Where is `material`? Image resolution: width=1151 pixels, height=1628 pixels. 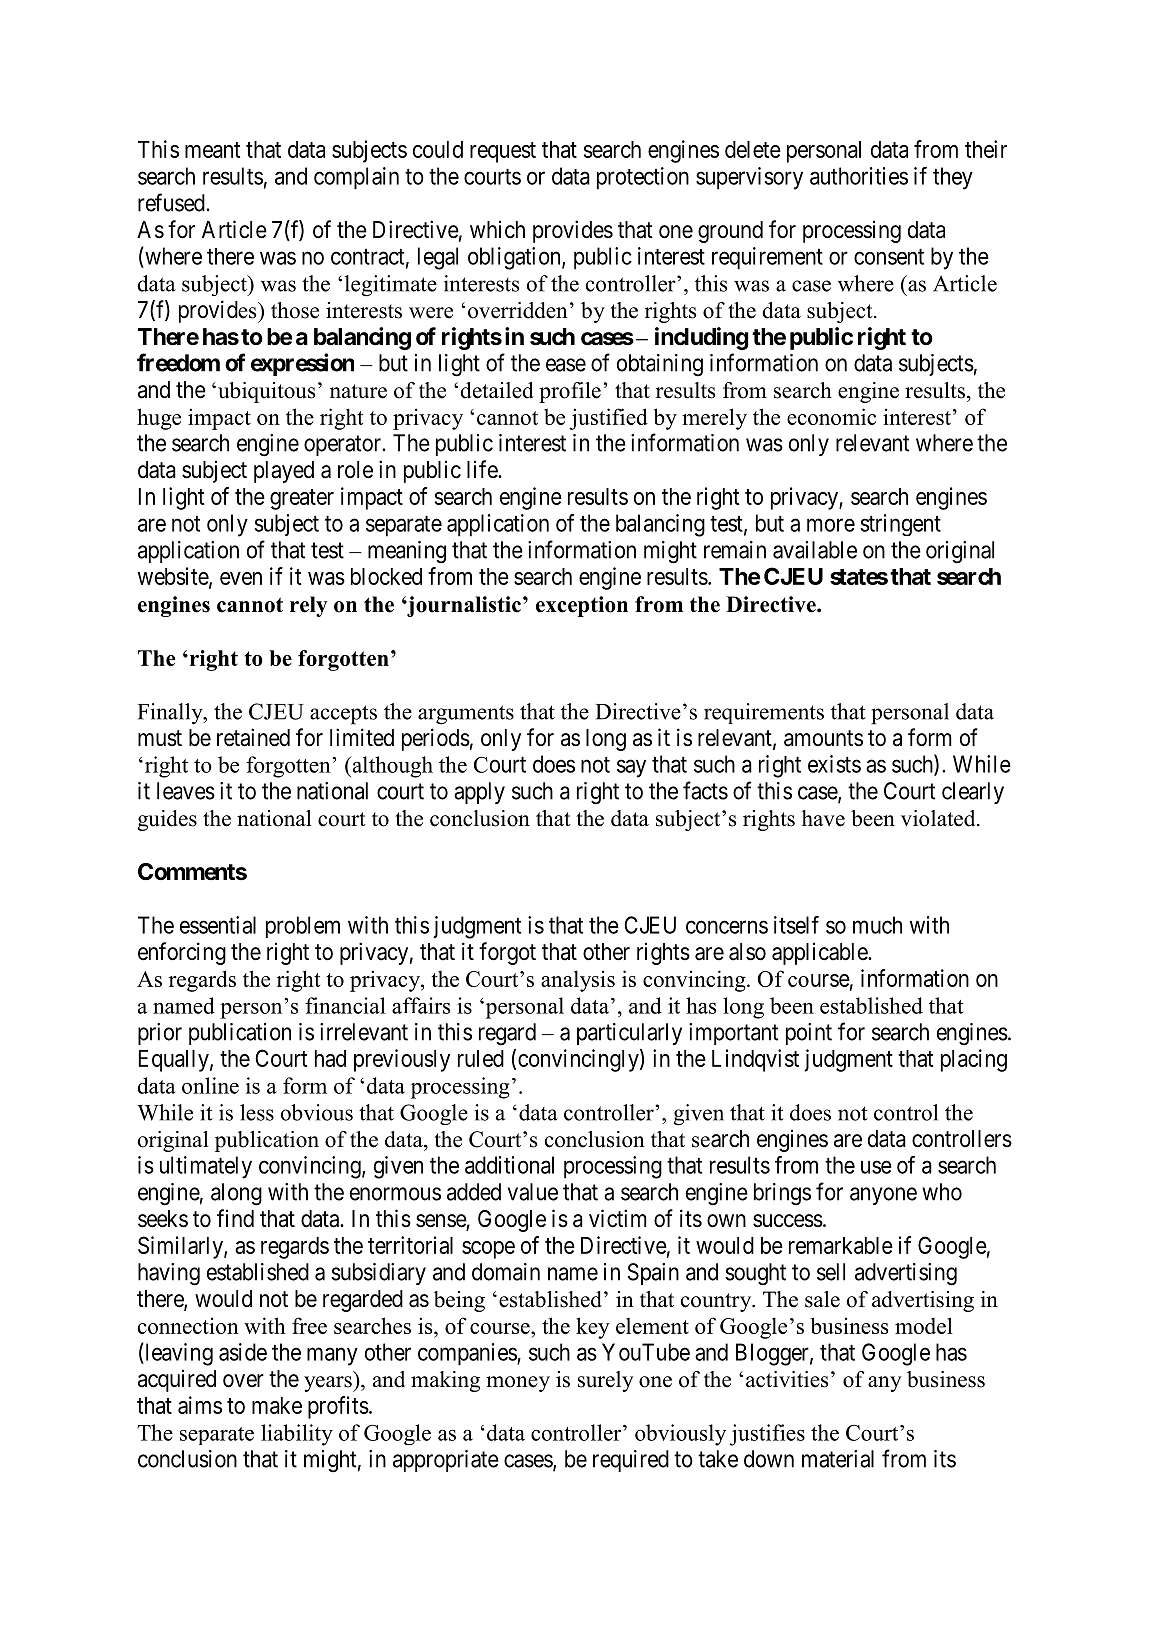
material is located at coordinates (838, 1459).
